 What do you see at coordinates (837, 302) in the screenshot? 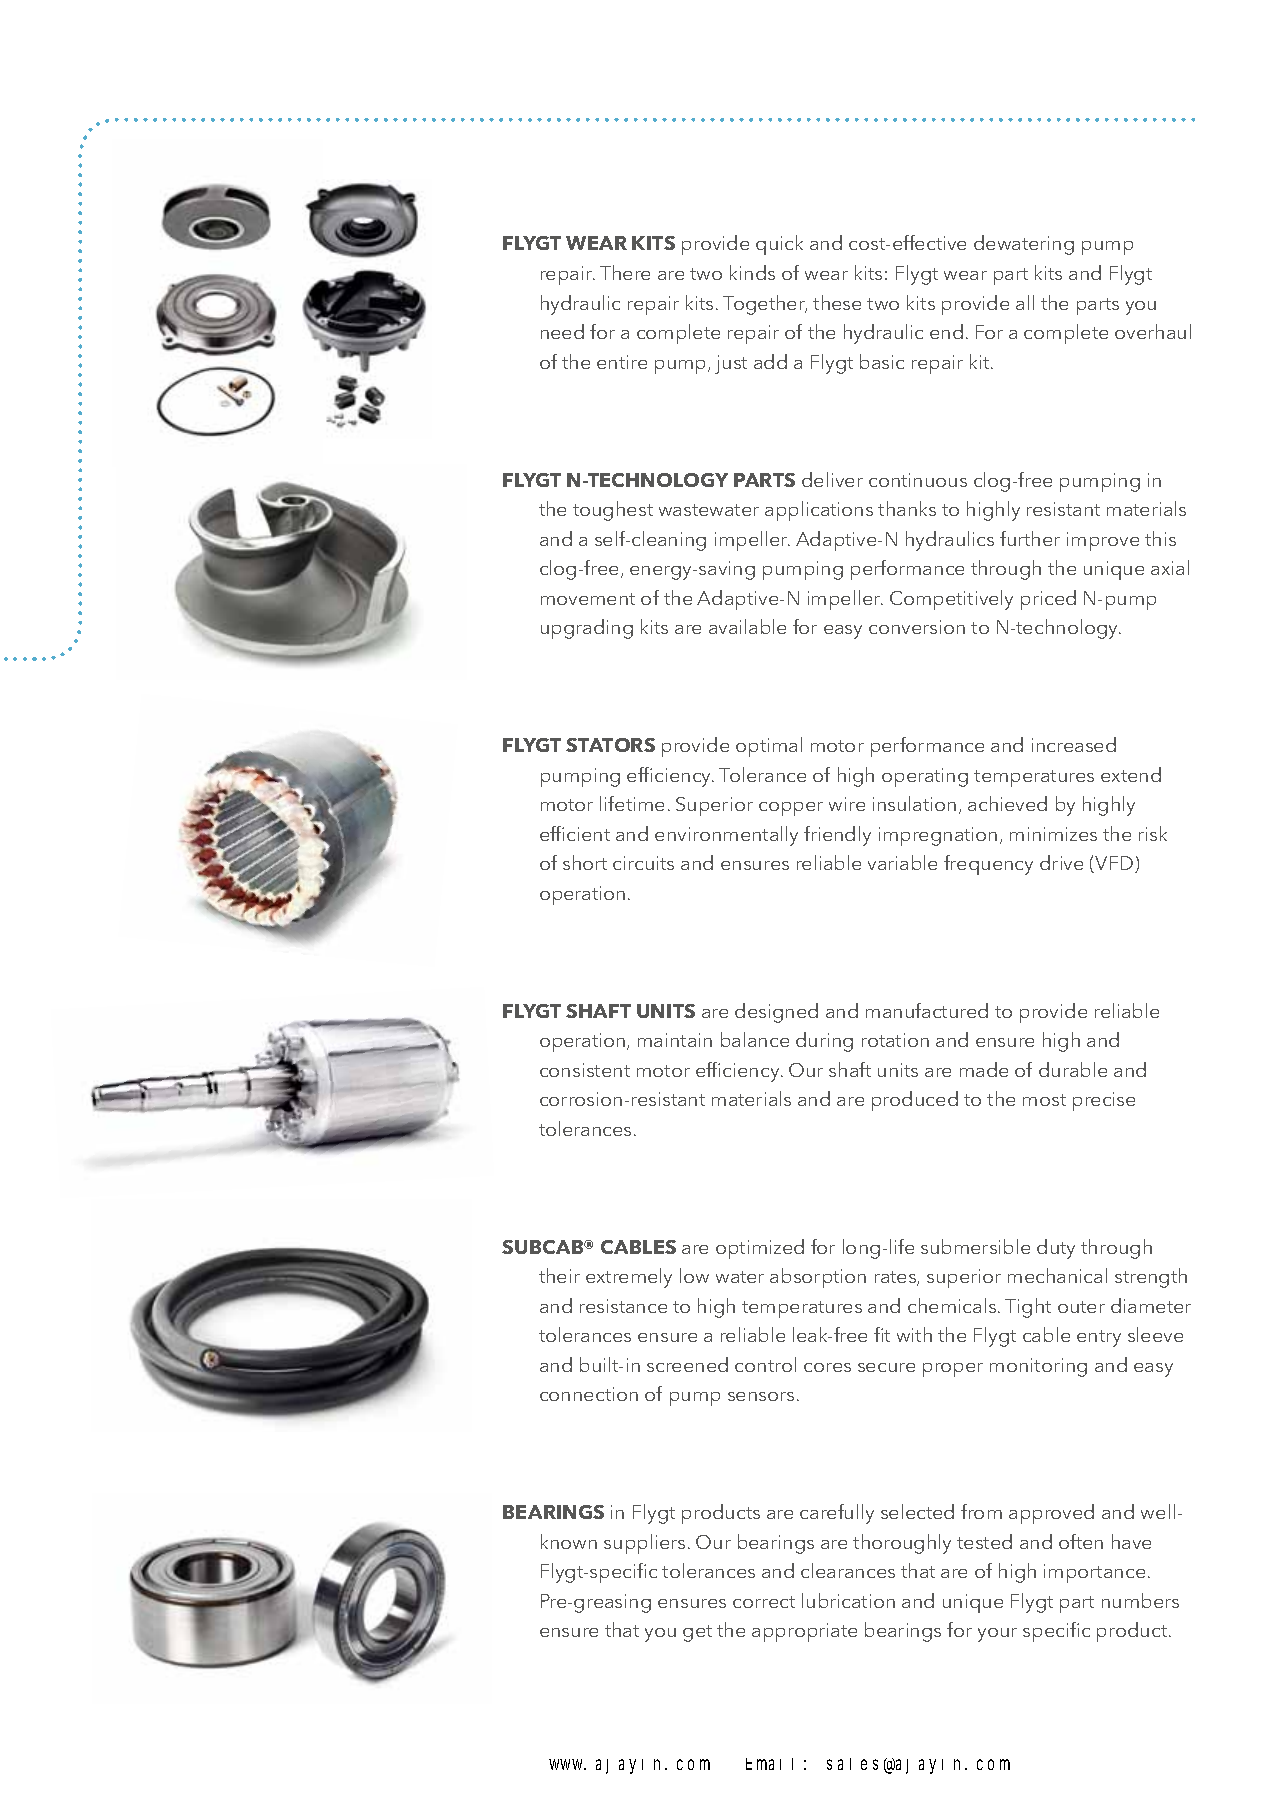
I see `these` at bounding box center [837, 302].
